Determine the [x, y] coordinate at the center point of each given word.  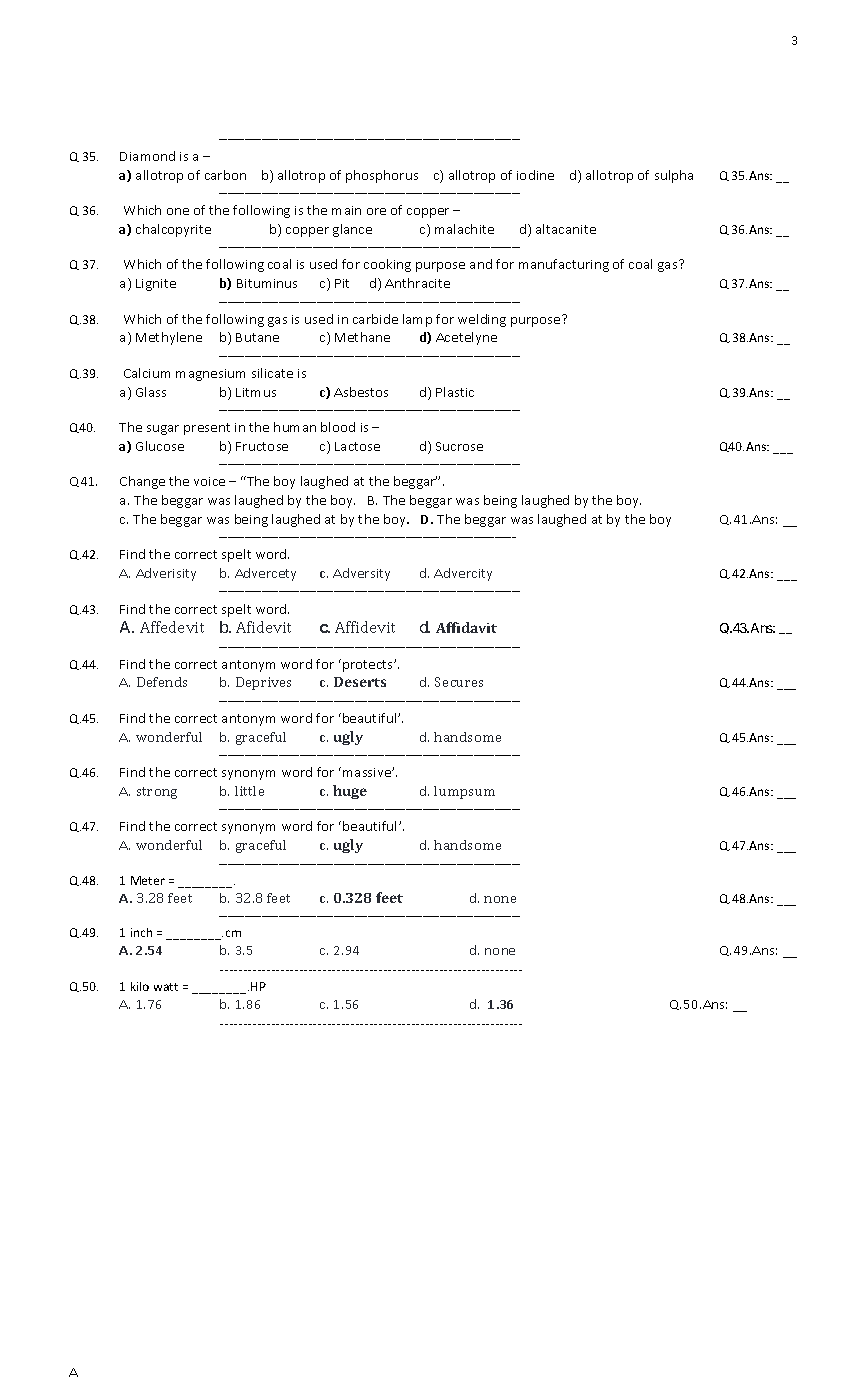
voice [209, 481]
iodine [535, 175]
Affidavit [466, 627]
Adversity [361, 574]
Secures [459, 682]
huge [350, 792]
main [346, 210]
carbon [225, 175]
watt [166, 987]
